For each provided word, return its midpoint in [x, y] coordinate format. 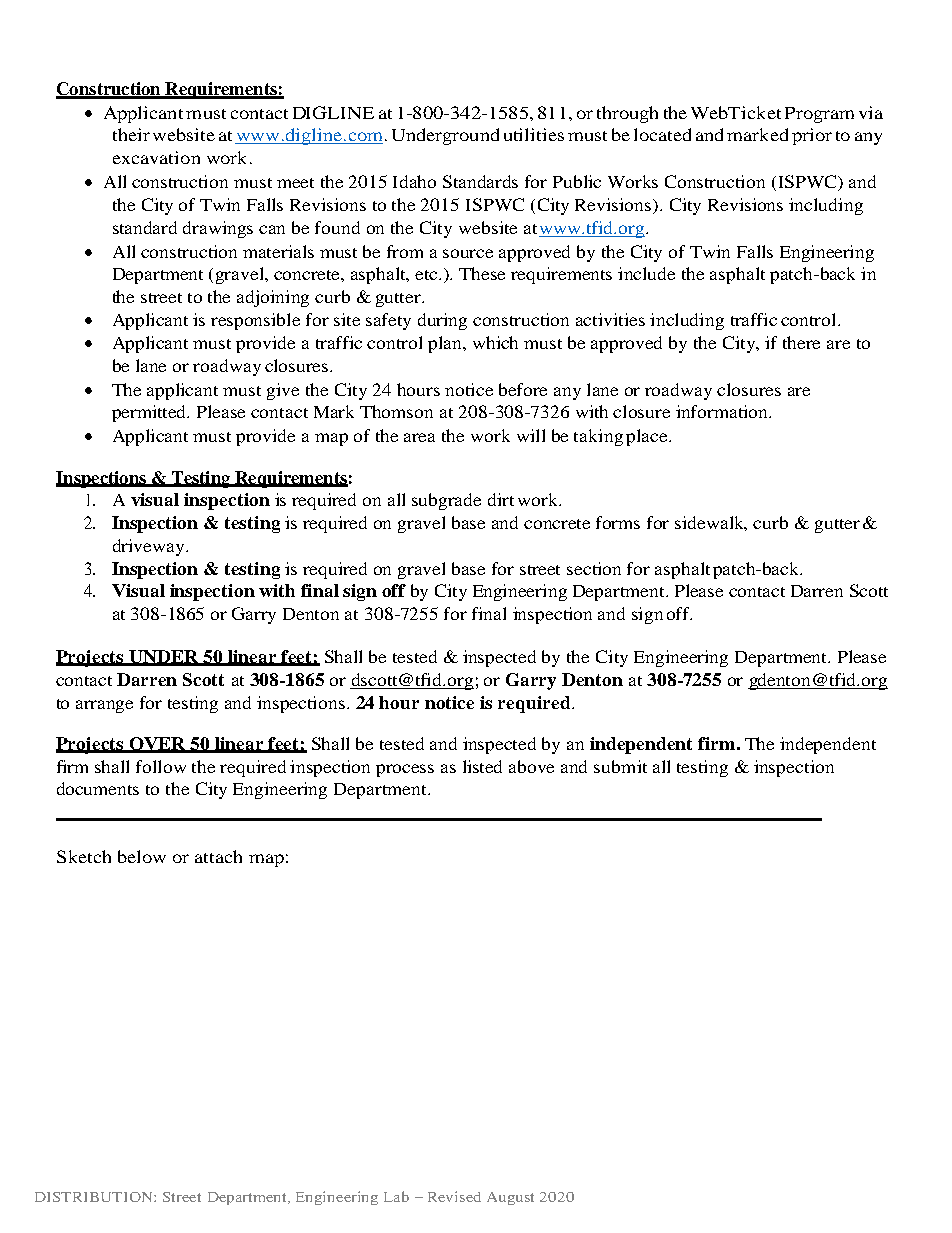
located [662, 134]
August [510, 1198]
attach [218, 856]
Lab [396, 1196]
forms [618, 522]
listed [482, 766]
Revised [454, 1196]
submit [620, 766]
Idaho [414, 181]
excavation [156, 157]
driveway [150, 547]
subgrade [446, 501]
